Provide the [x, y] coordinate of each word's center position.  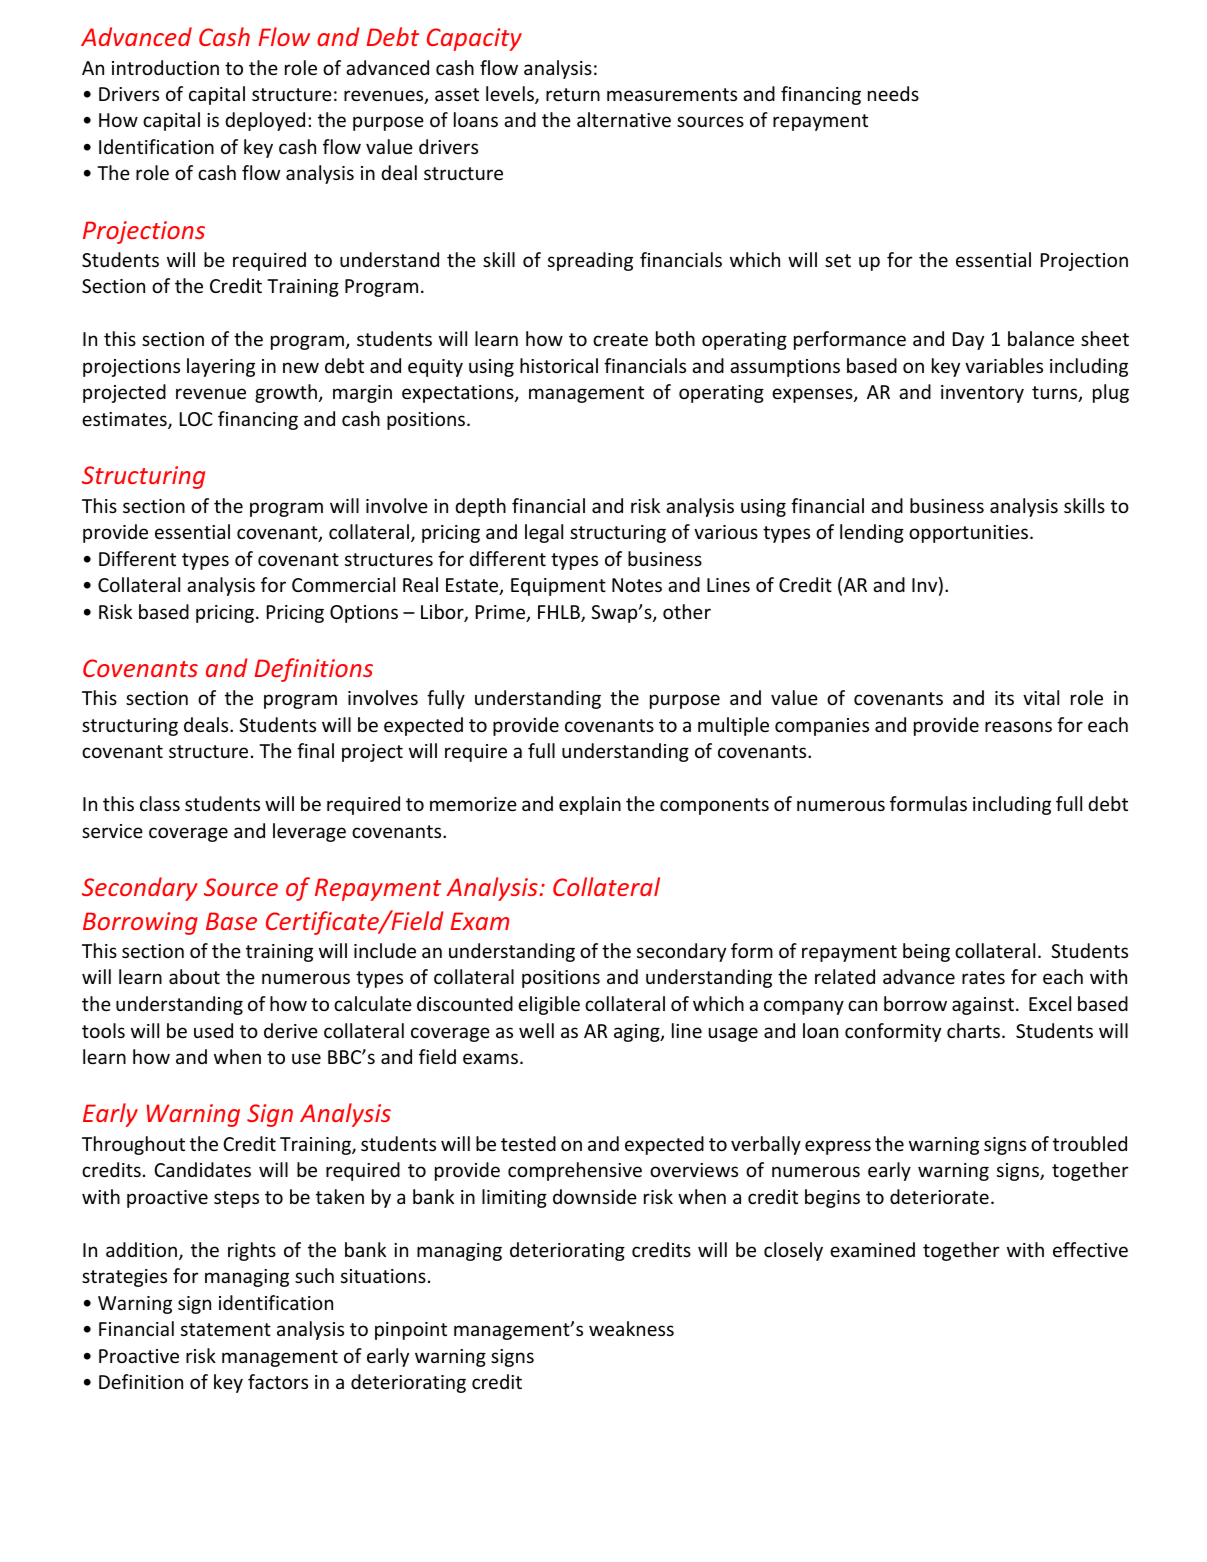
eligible [549, 1005]
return [573, 94]
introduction [165, 67]
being [926, 952]
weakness [631, 1328]
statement [226, 1329]
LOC [196, 419]
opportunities [968, 534]
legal [544, 533]
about [194, 976]
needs [893, 93]
